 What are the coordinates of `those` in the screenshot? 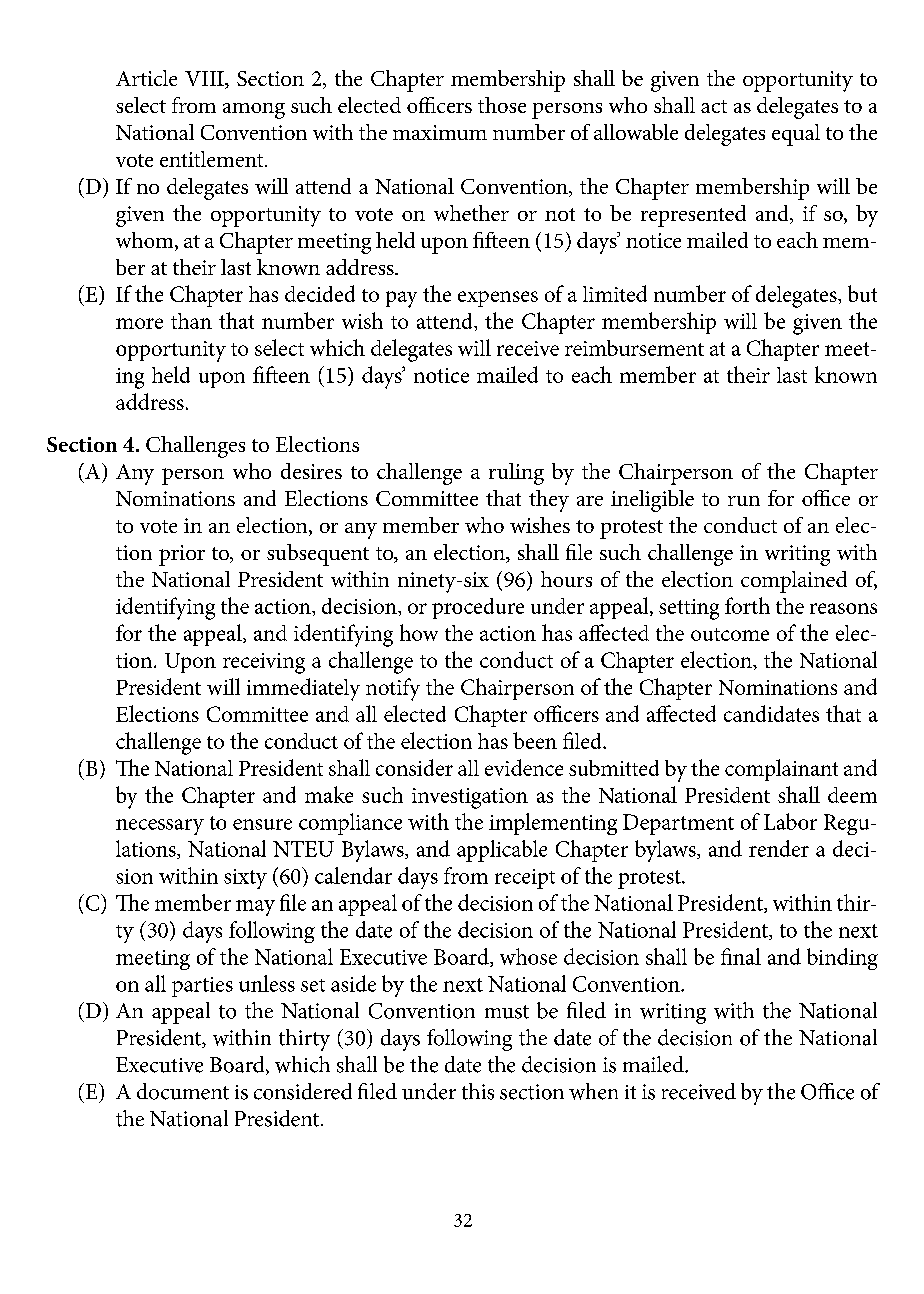 It's located at (502, 105).
